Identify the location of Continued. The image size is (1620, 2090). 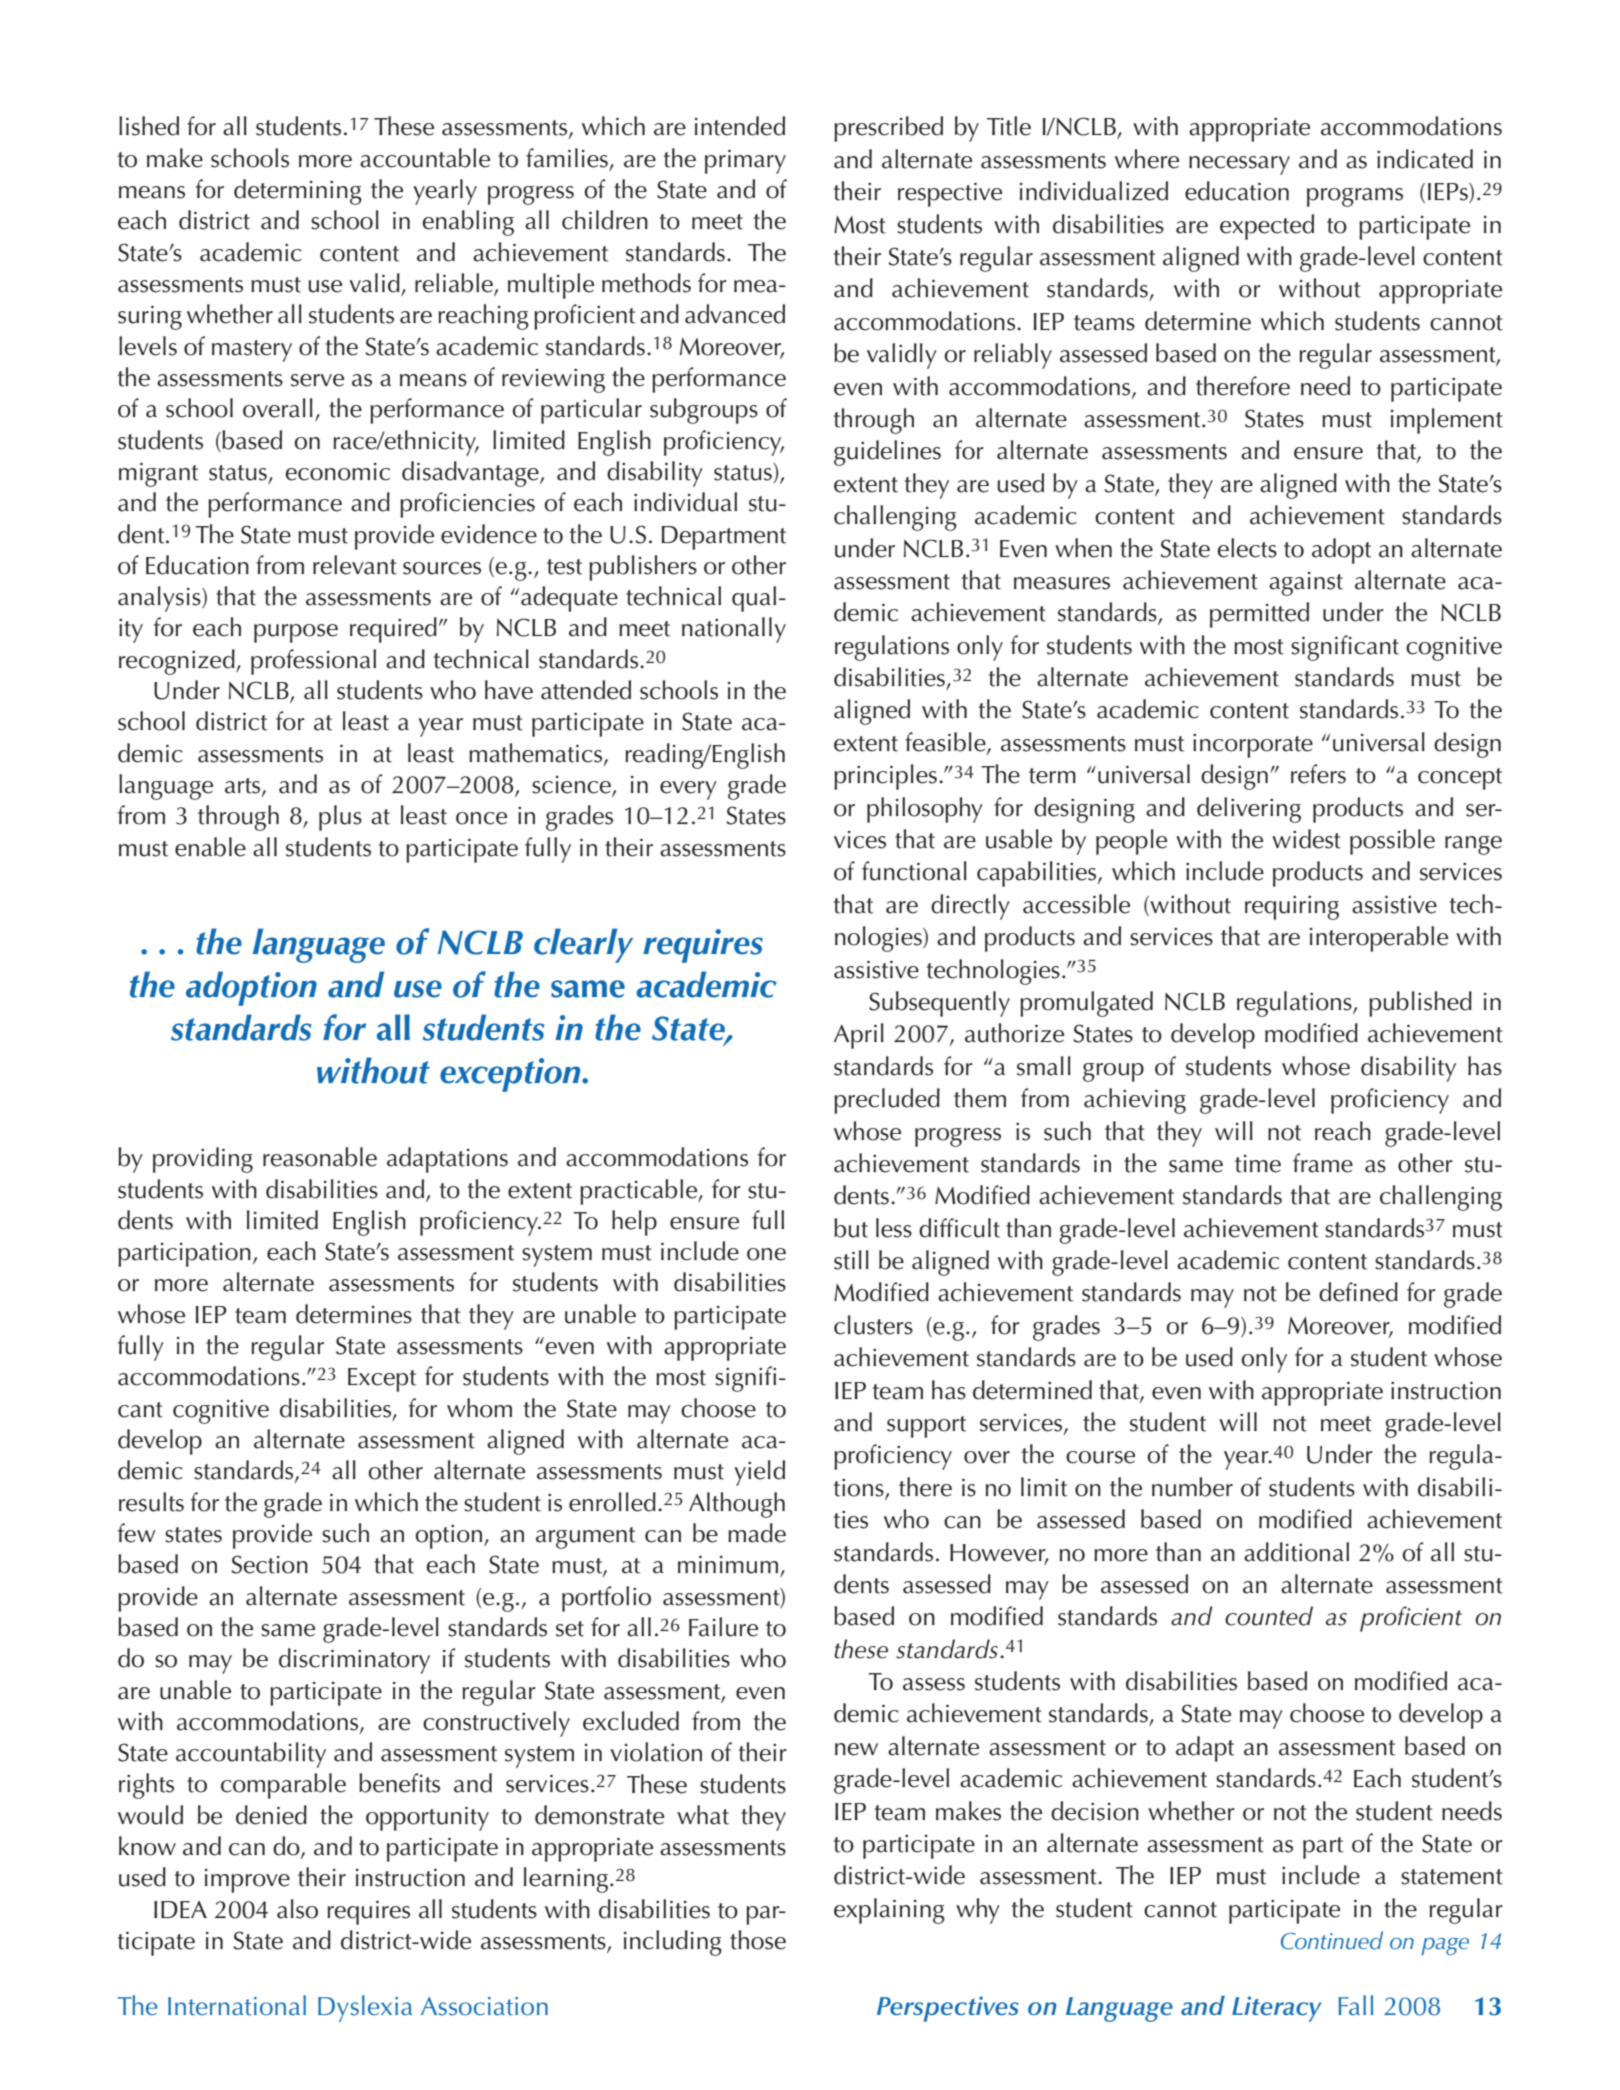
(1332, 1940).
